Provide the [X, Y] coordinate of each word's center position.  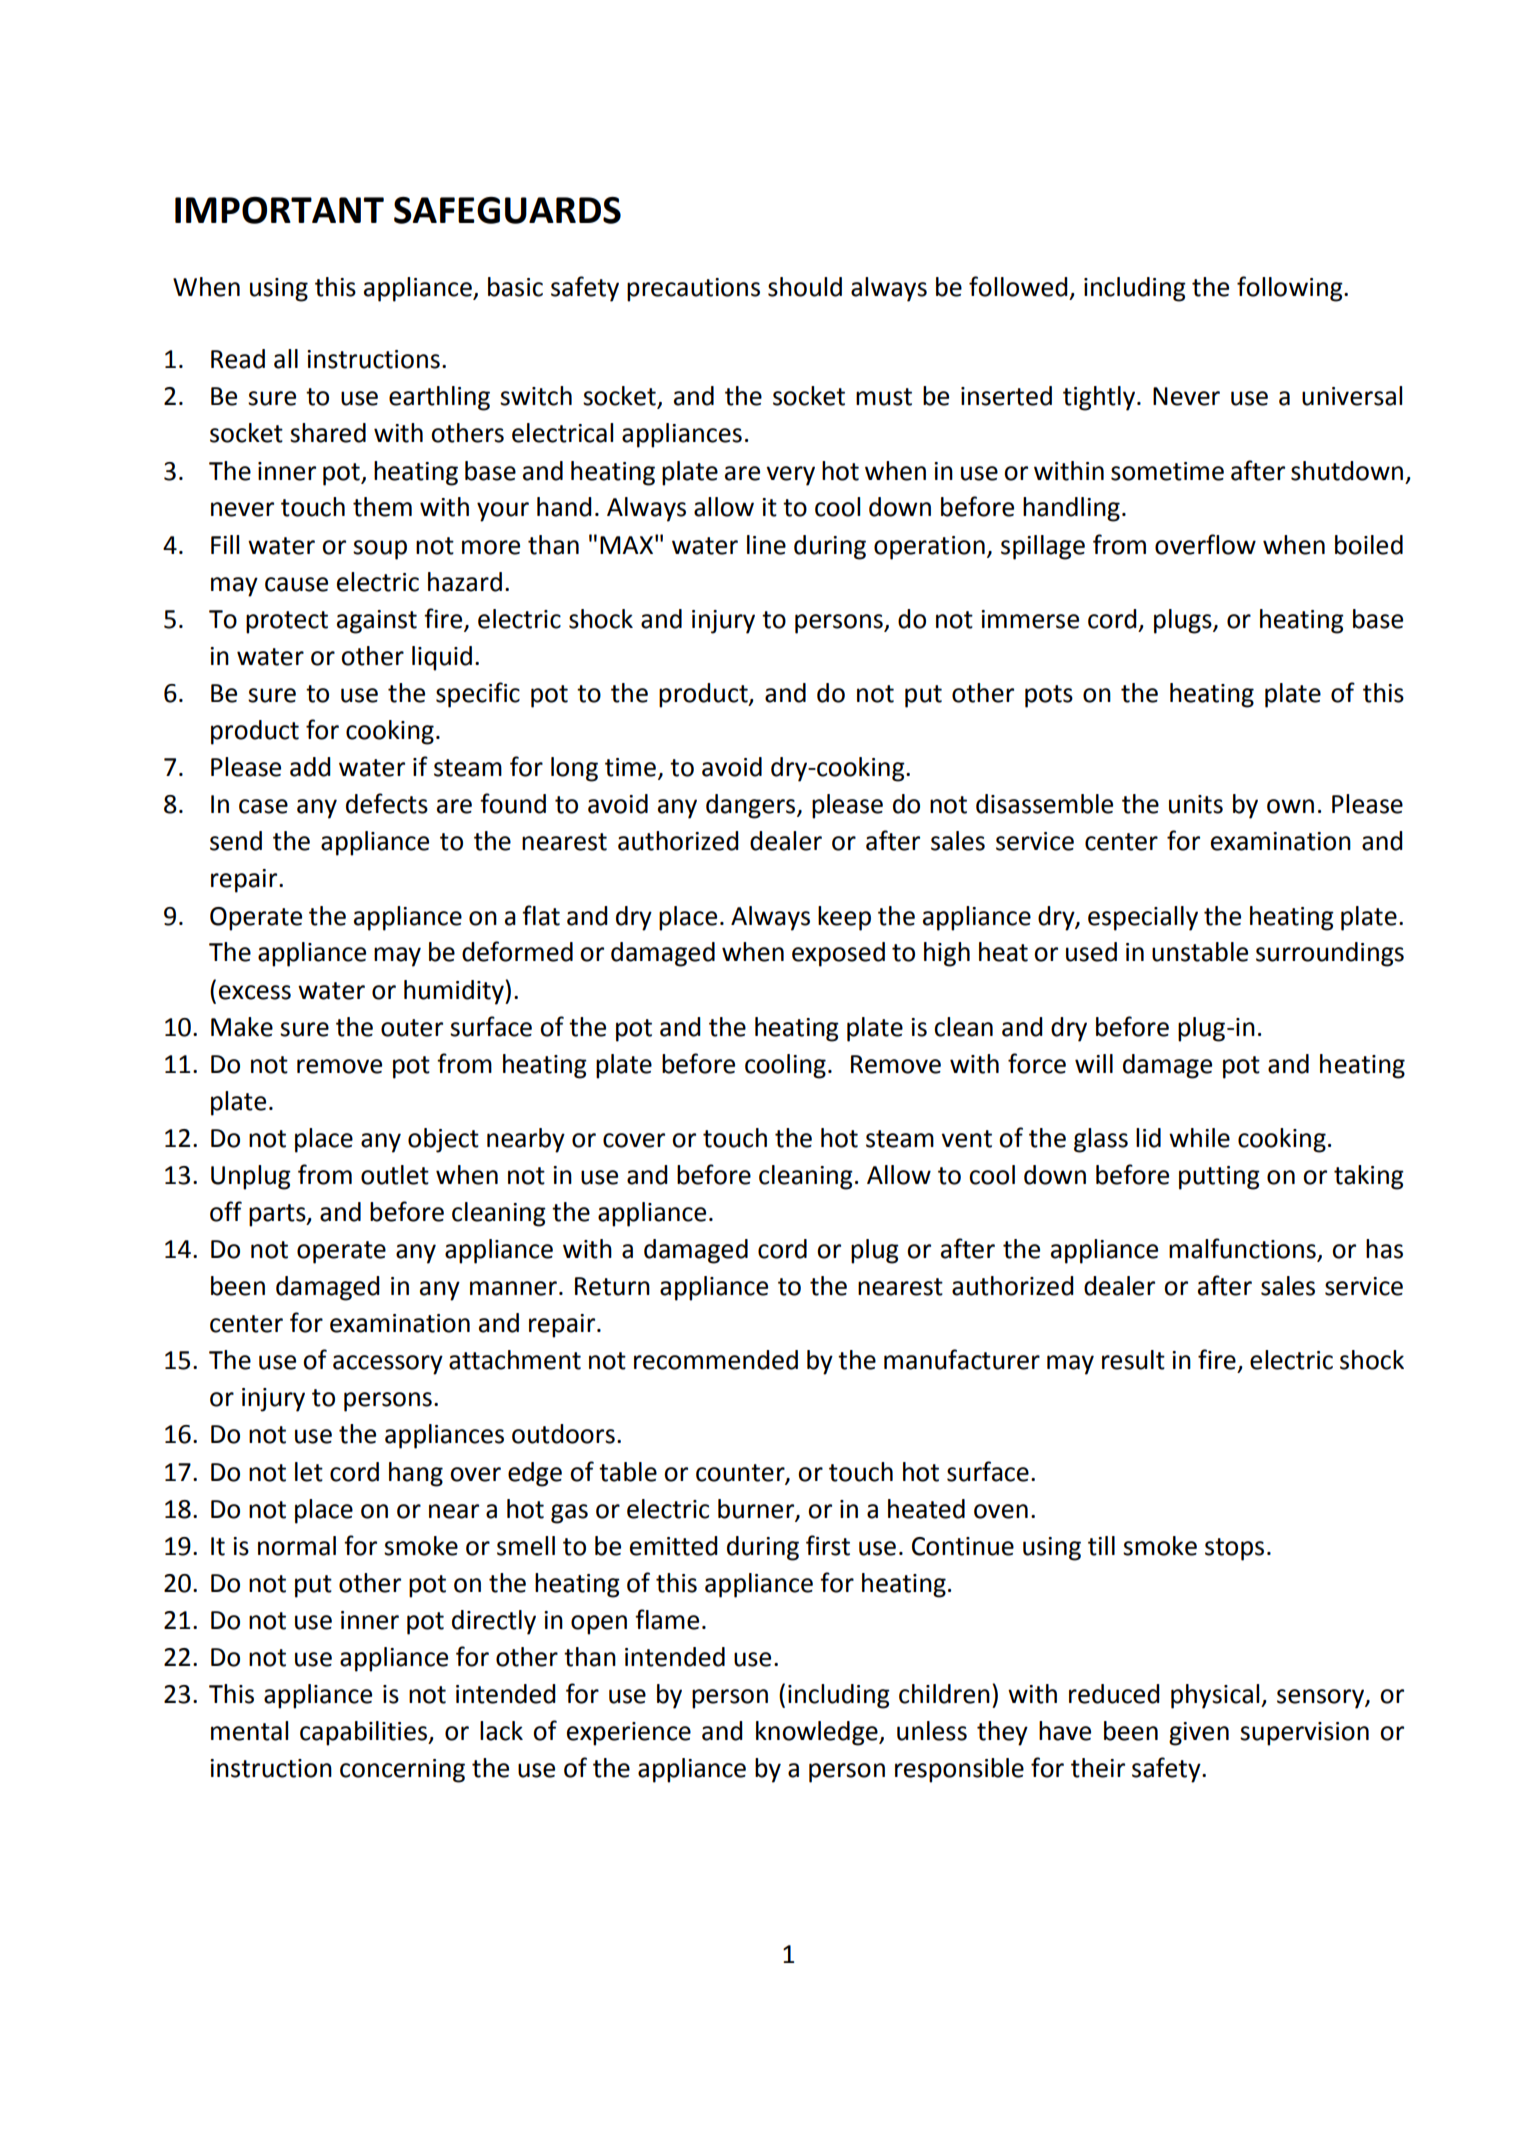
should [805, 287]
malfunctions [1243, 1249]
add [310, 767]
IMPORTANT [279, 210]
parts [278, 1215]
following [1291, 289]
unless [932, 1731]
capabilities [365, 1733]
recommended [716, 1360]
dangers [752, 806]
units [1196, 804]
